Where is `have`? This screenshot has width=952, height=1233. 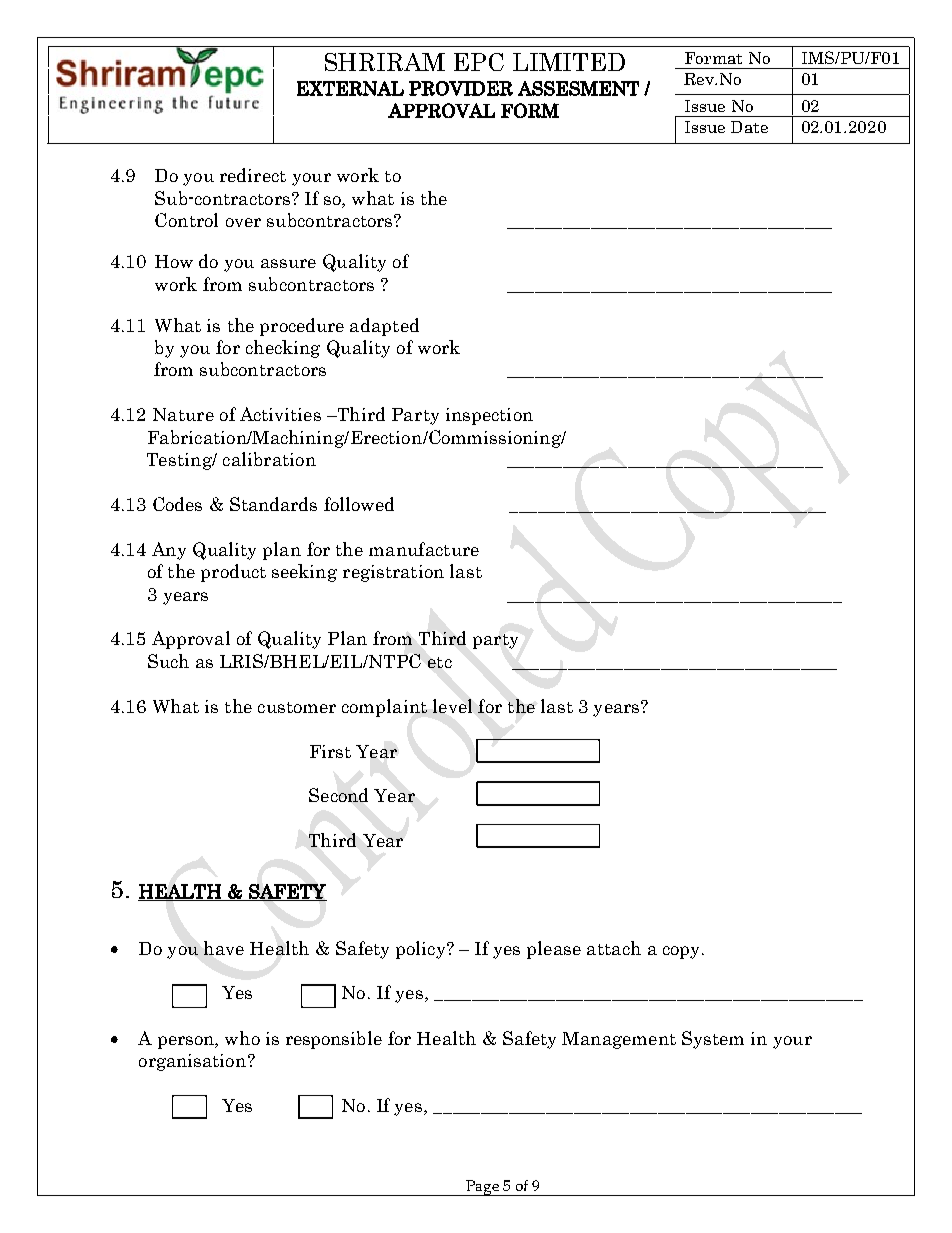
have is located at coordinates (224, 948).
